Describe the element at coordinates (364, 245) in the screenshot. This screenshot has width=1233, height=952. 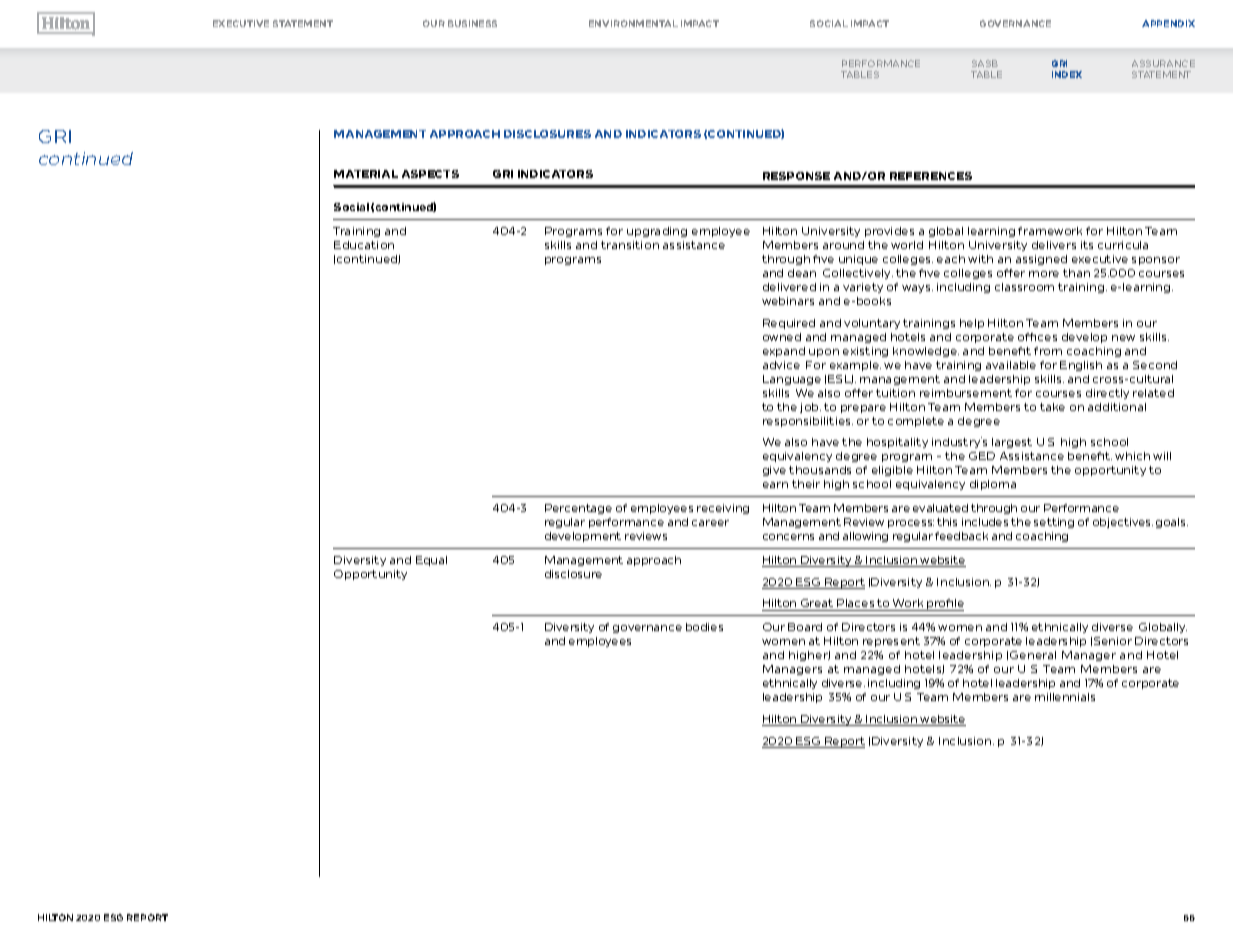
I see `Education` at that location.
